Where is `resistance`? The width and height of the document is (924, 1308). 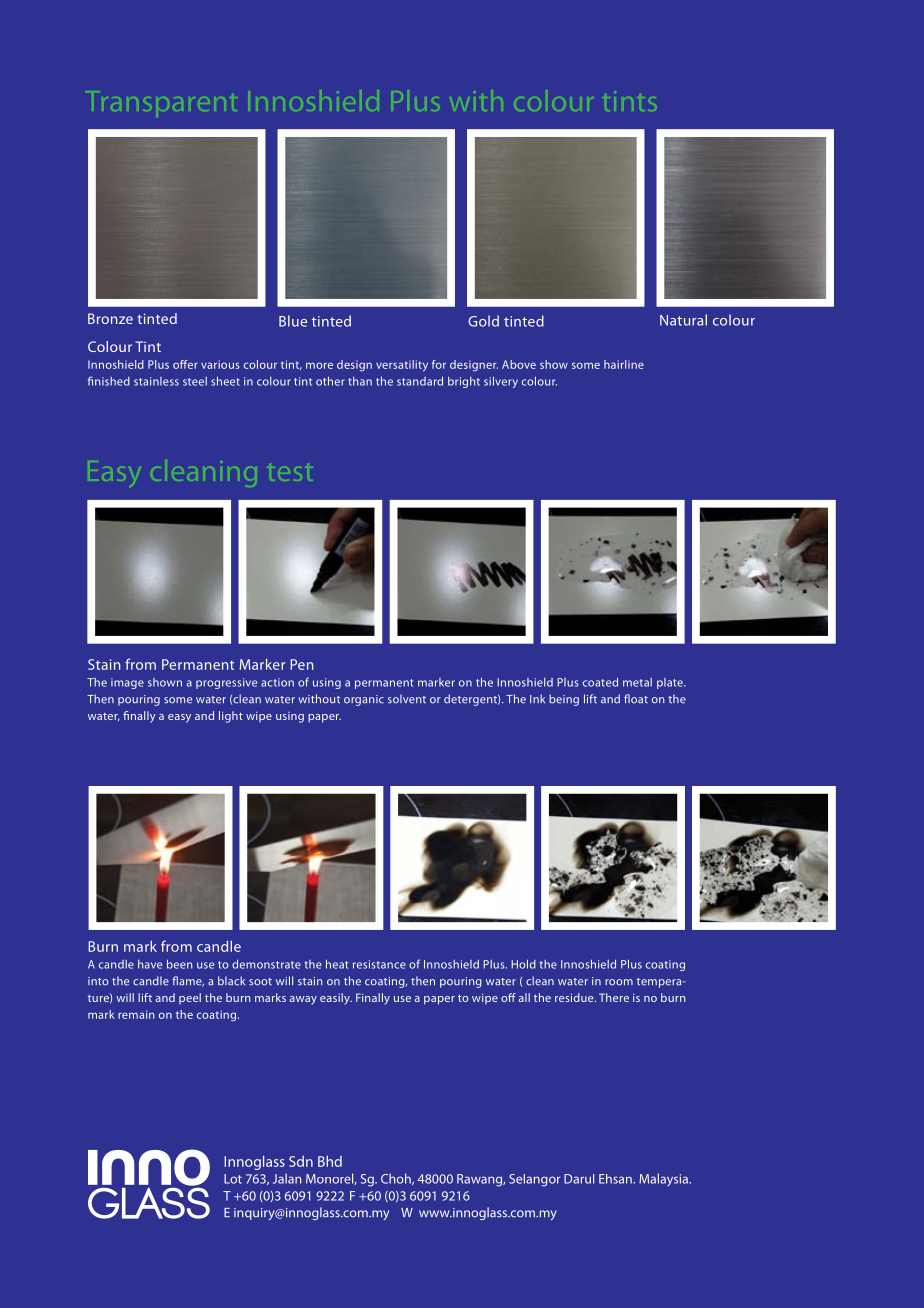
resistance is located at coordinates (379, 964).
